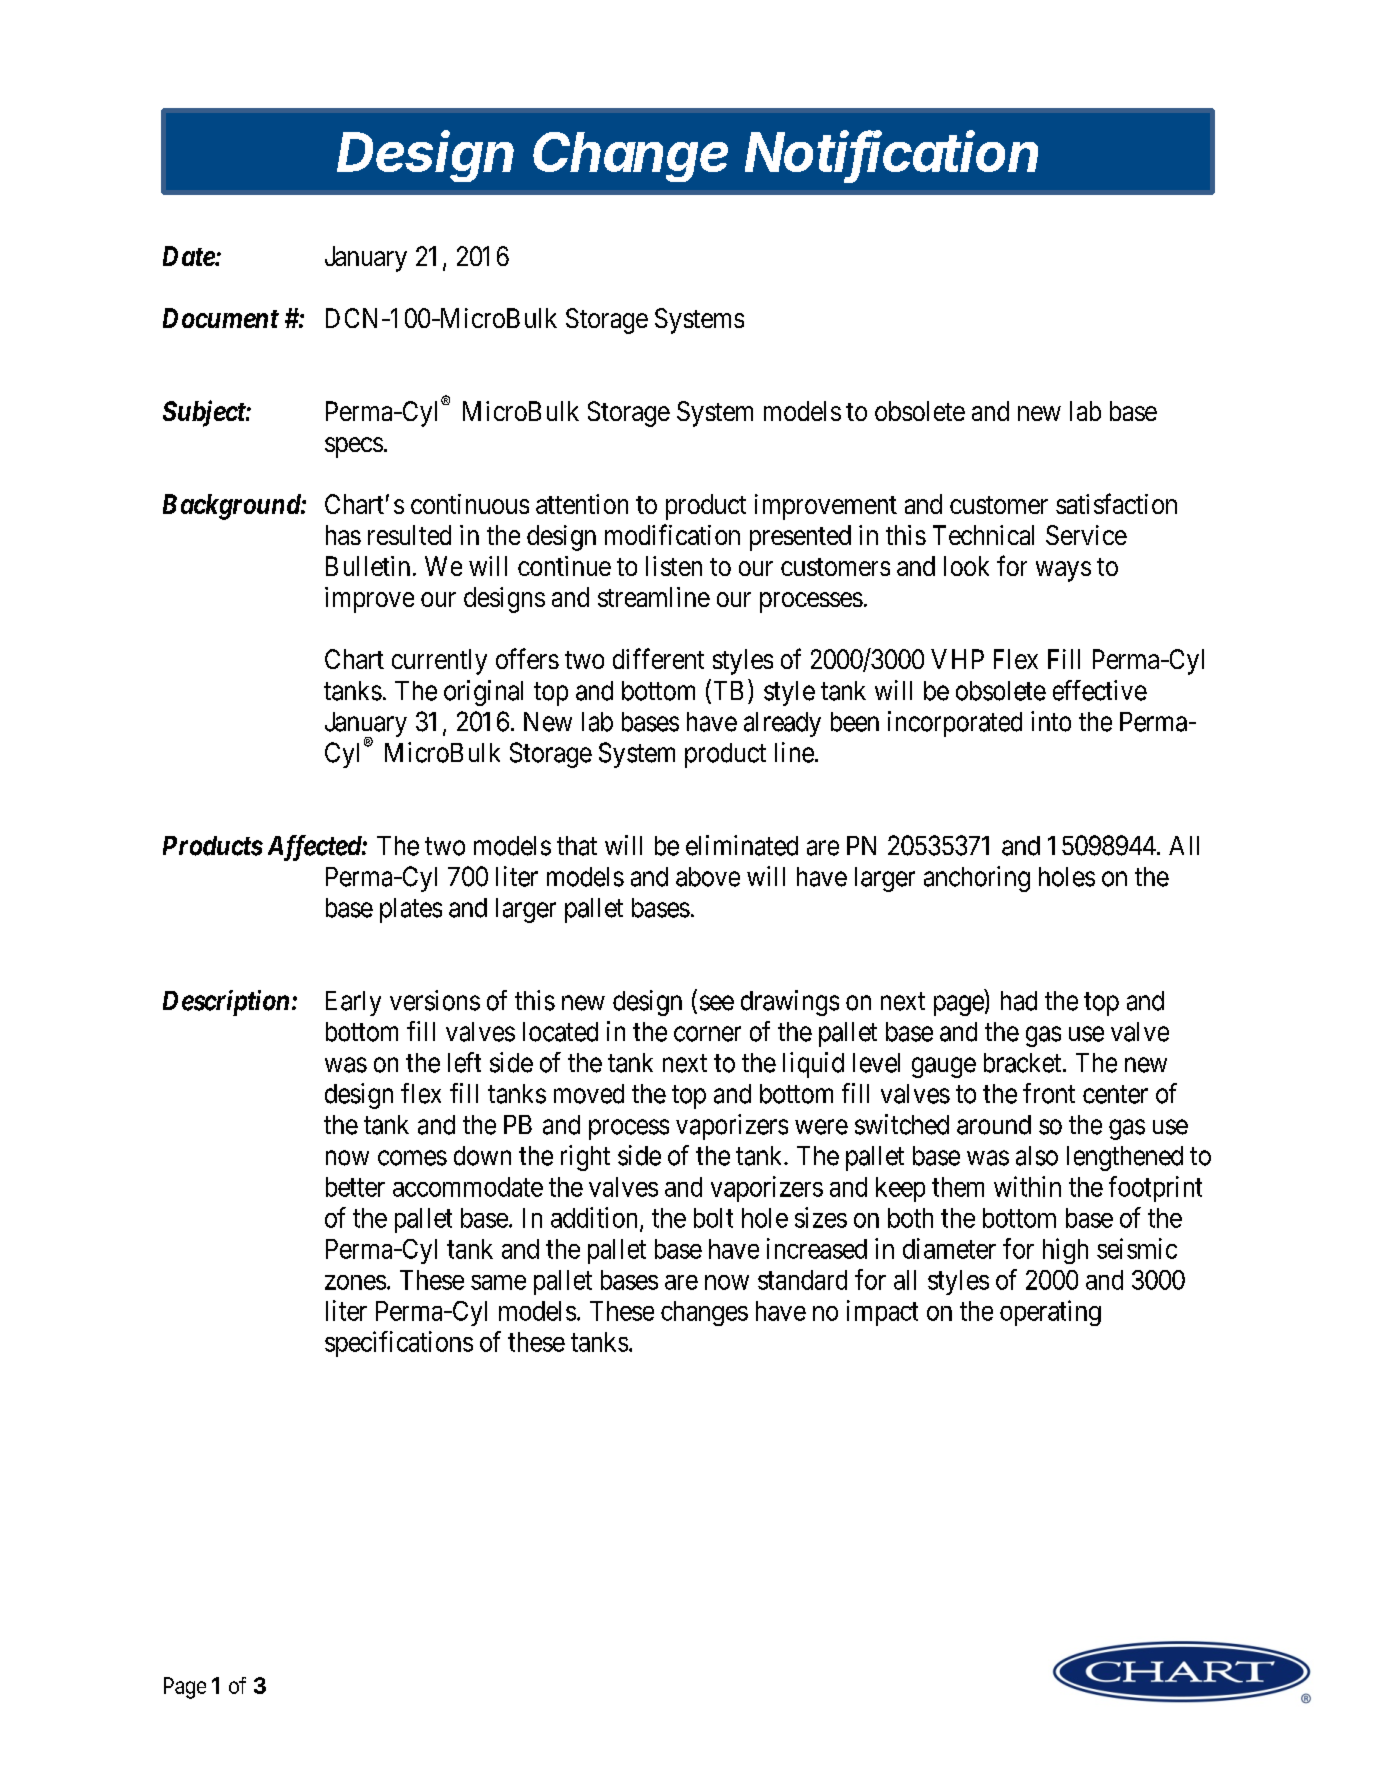  I want to click on attention, so click(582, 504).
